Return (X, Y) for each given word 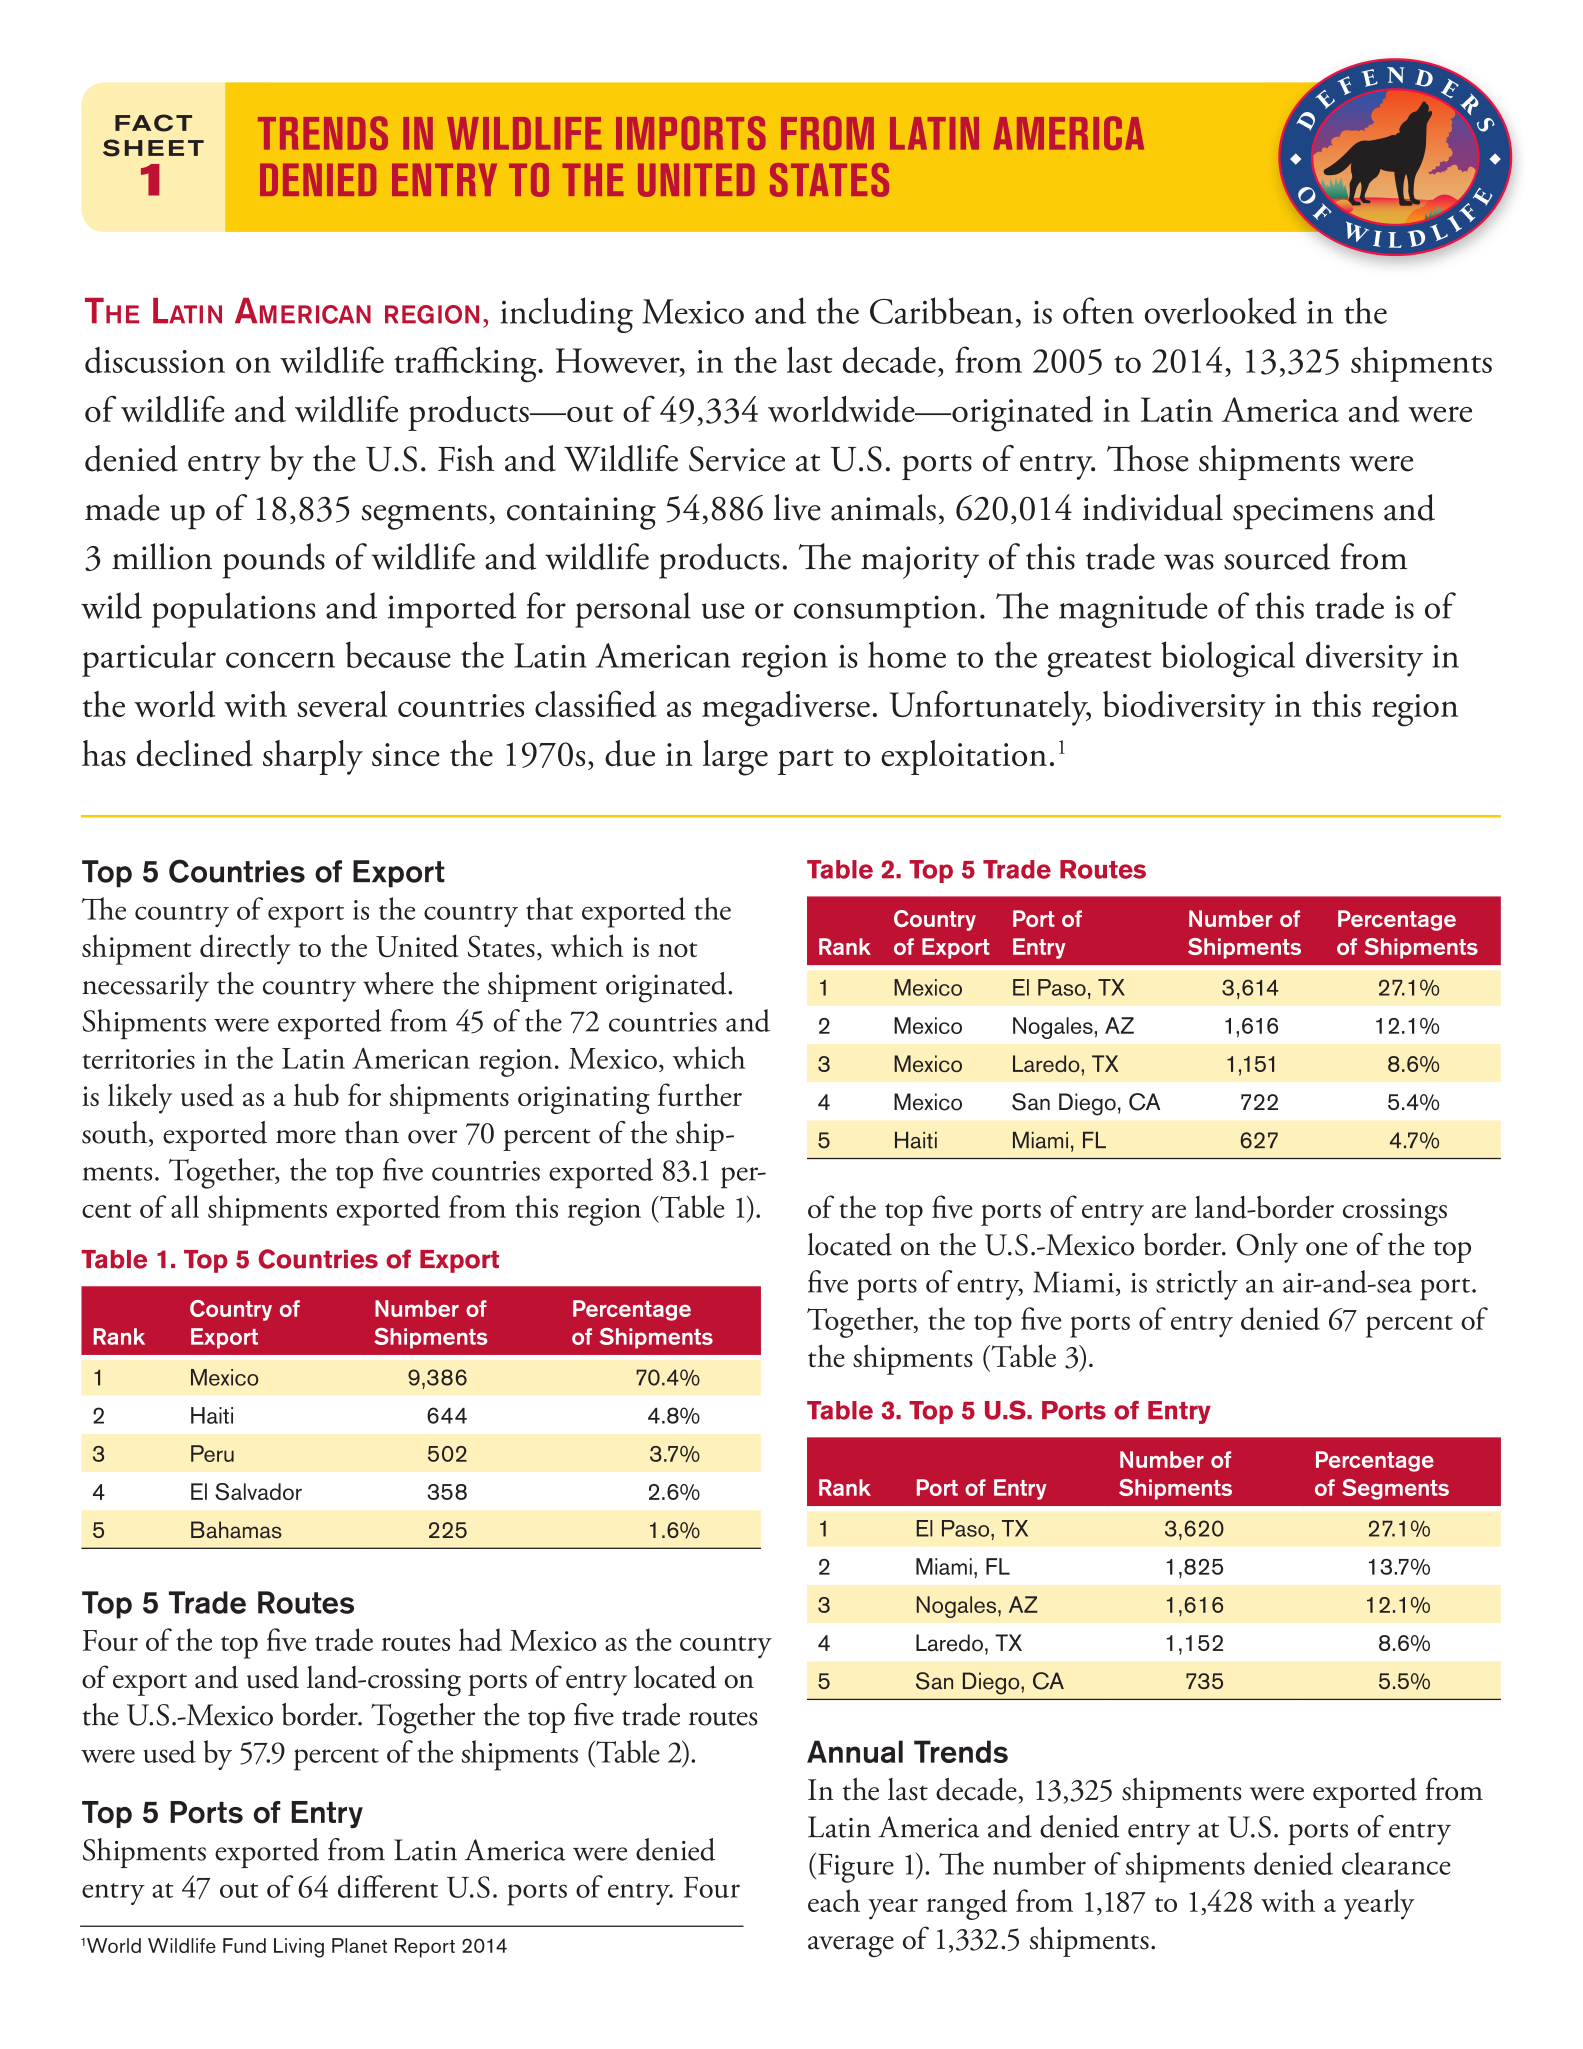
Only (1267, 1248)
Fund (244, 1945)
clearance (1396, 1863)
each (834, 1900)
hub (316, 1095)
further (700, 1095)
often (1098, 310)
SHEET (153, 148)
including (567, 315)
